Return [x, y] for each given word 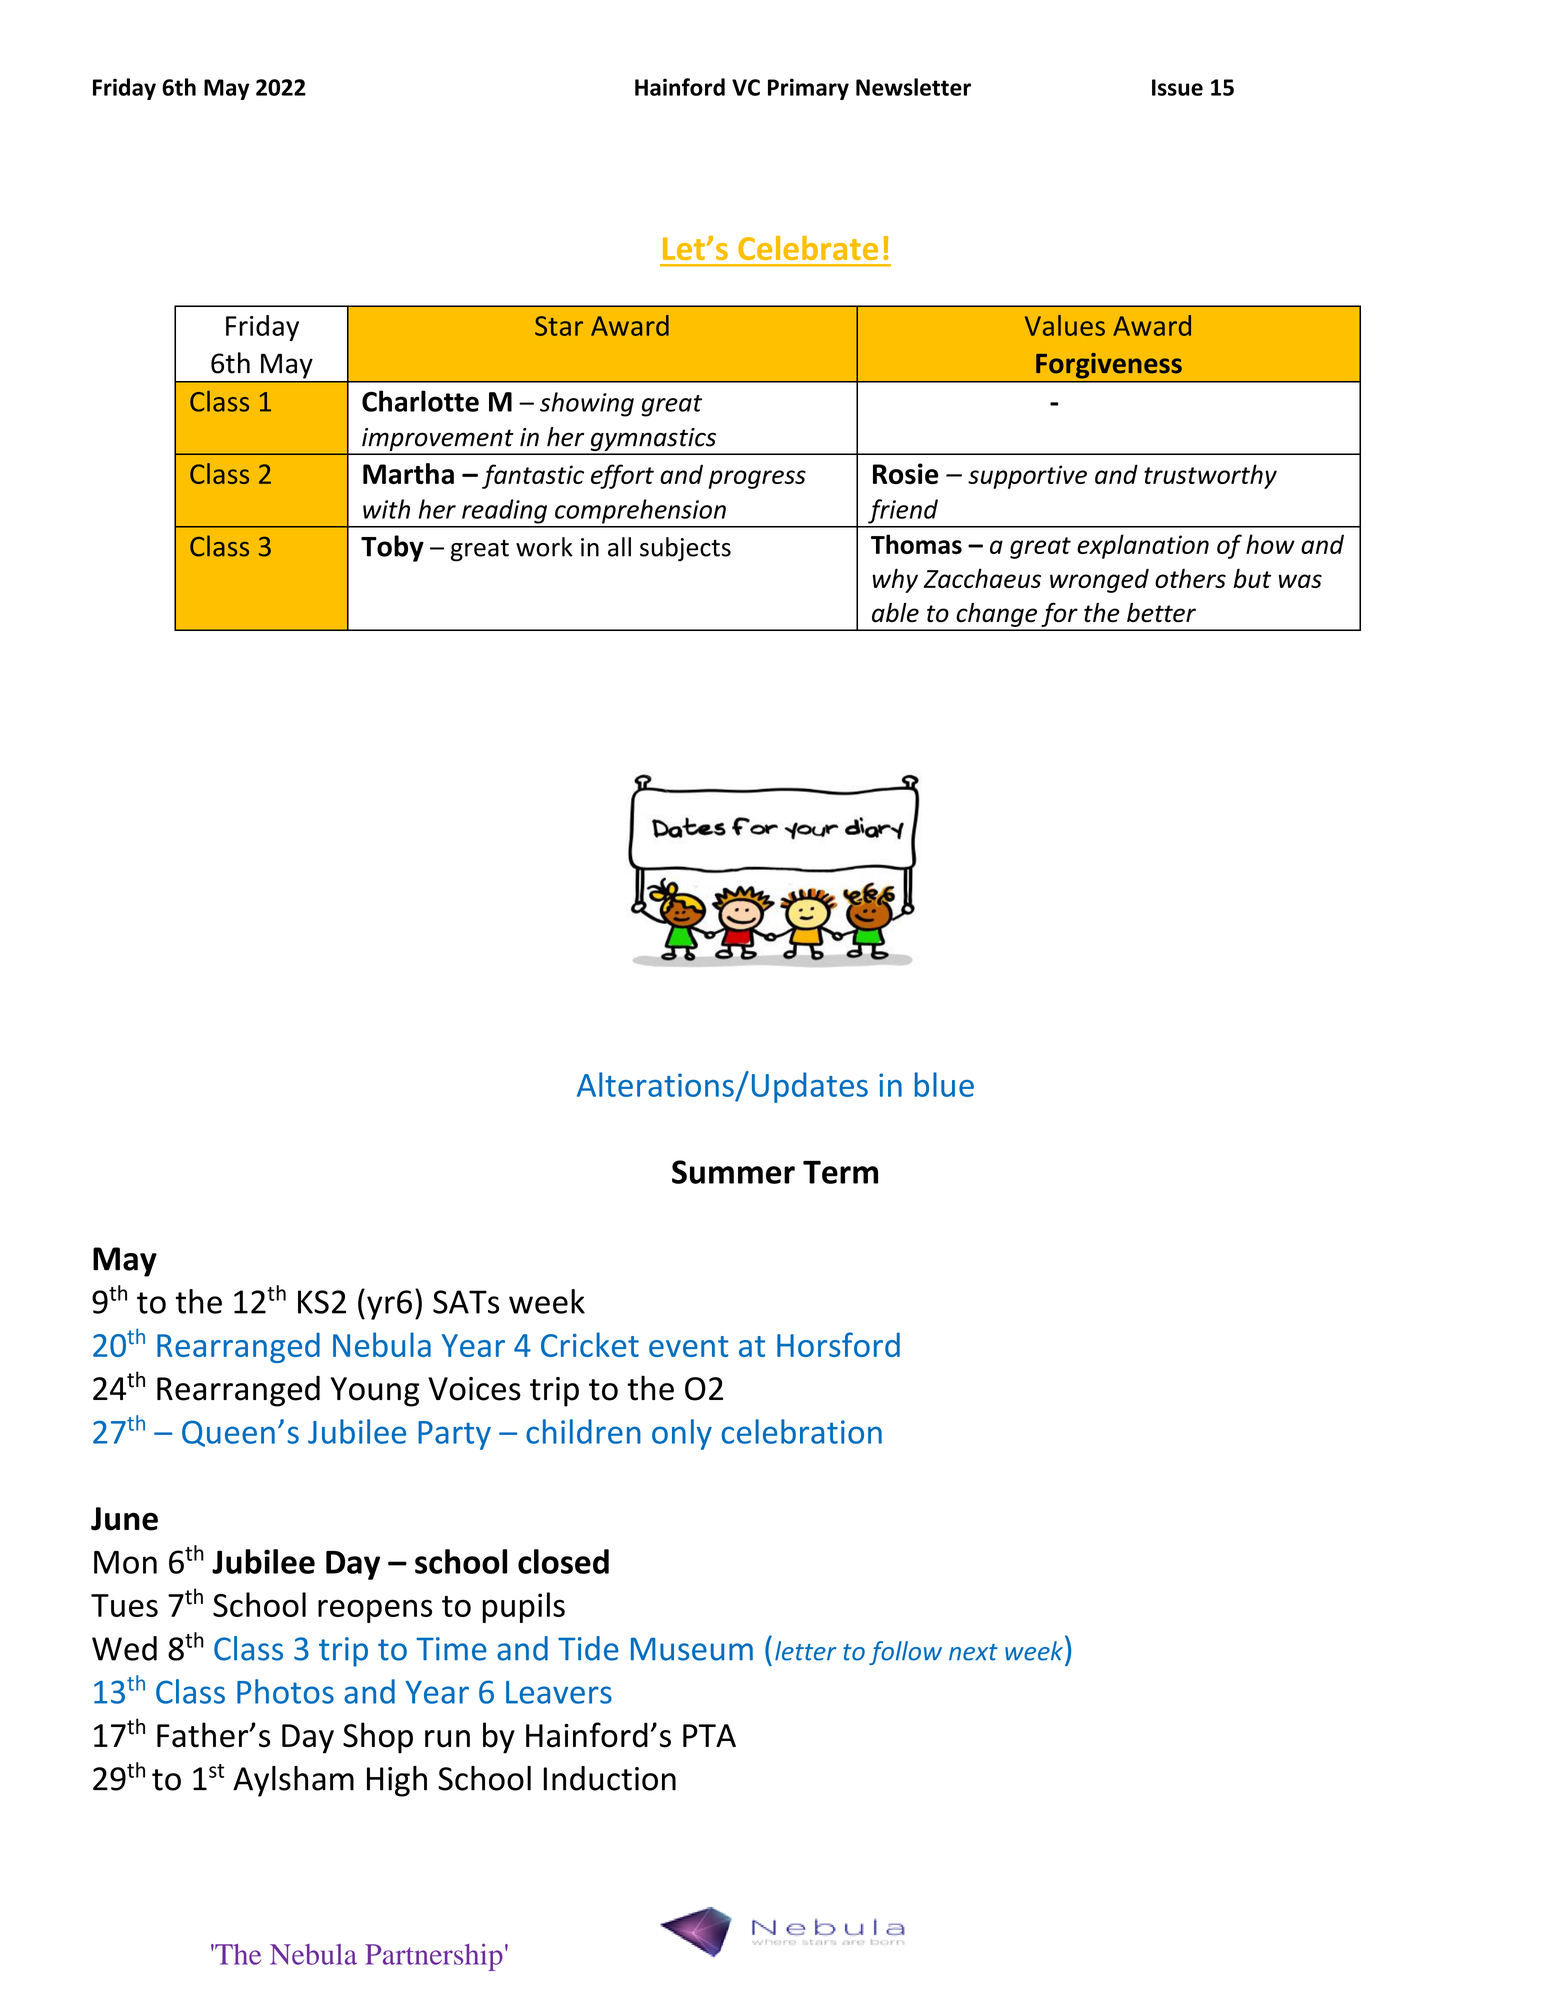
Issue [1177, 87]
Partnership [434, 1957]
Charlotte [420, 401]
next [973, 1652]
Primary [808, 89]
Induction [610, 1778]
